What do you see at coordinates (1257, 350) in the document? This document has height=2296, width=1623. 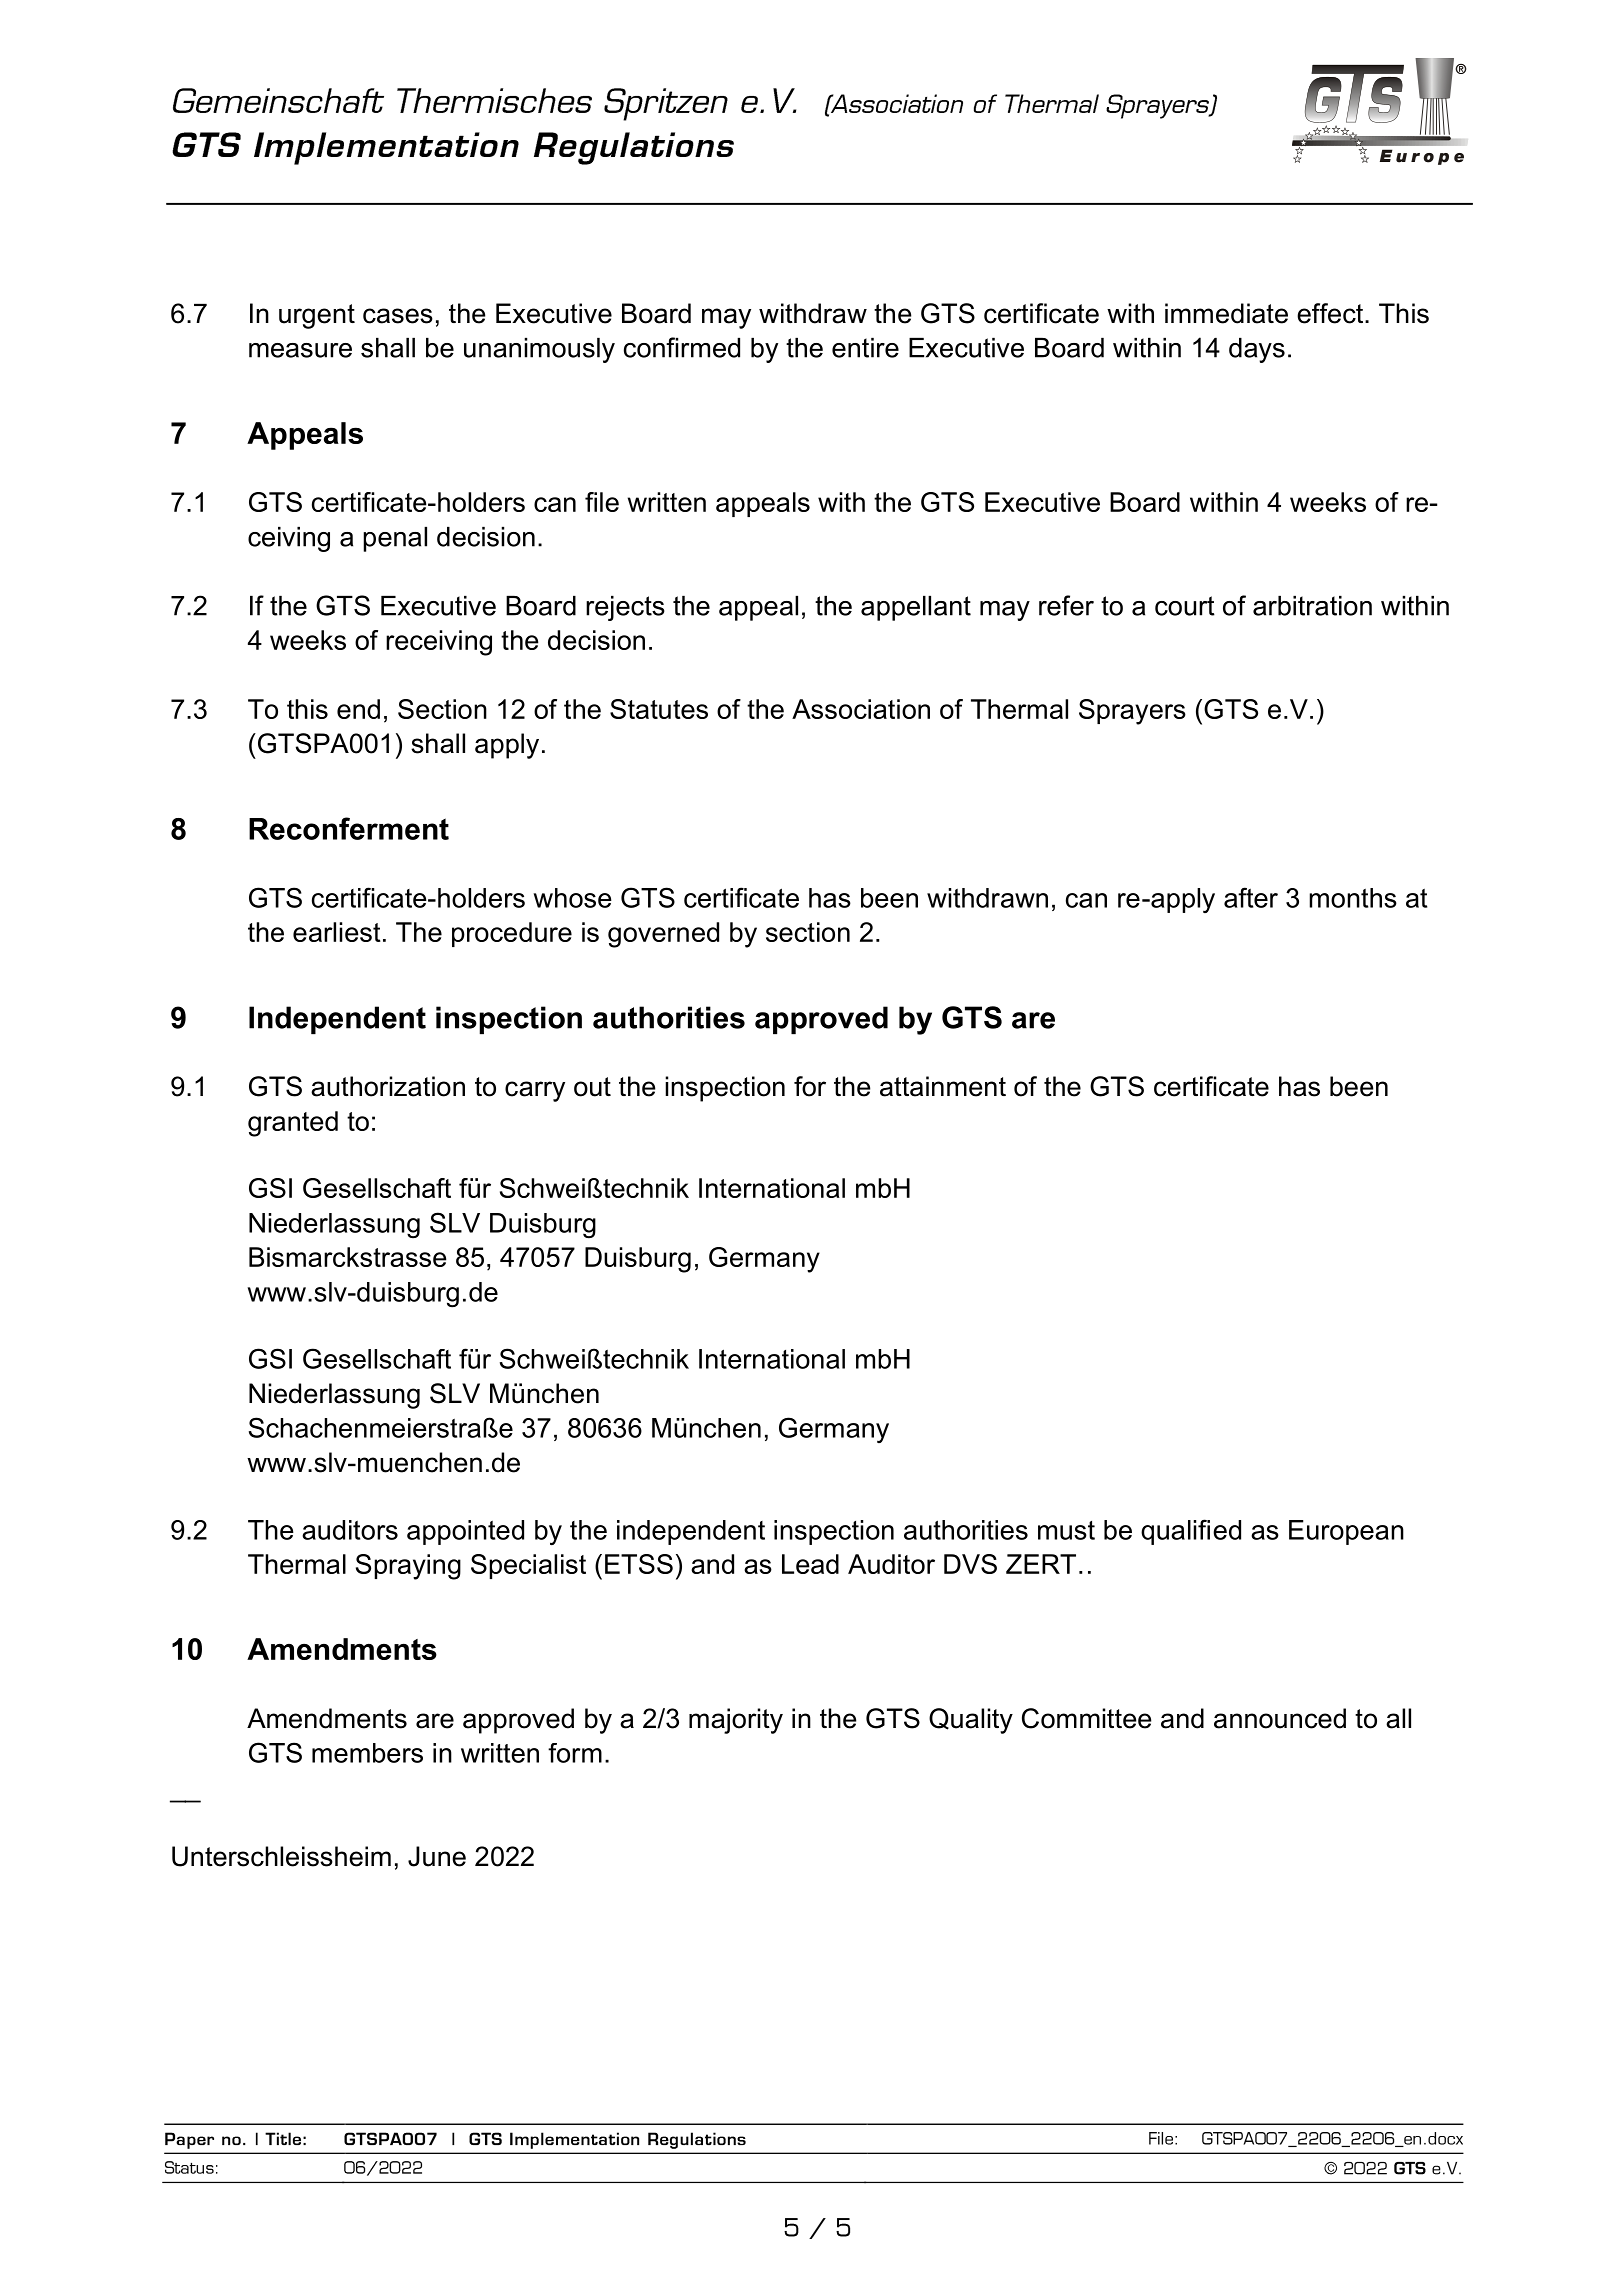 I see `days` at bounding box center [1257, 350].
